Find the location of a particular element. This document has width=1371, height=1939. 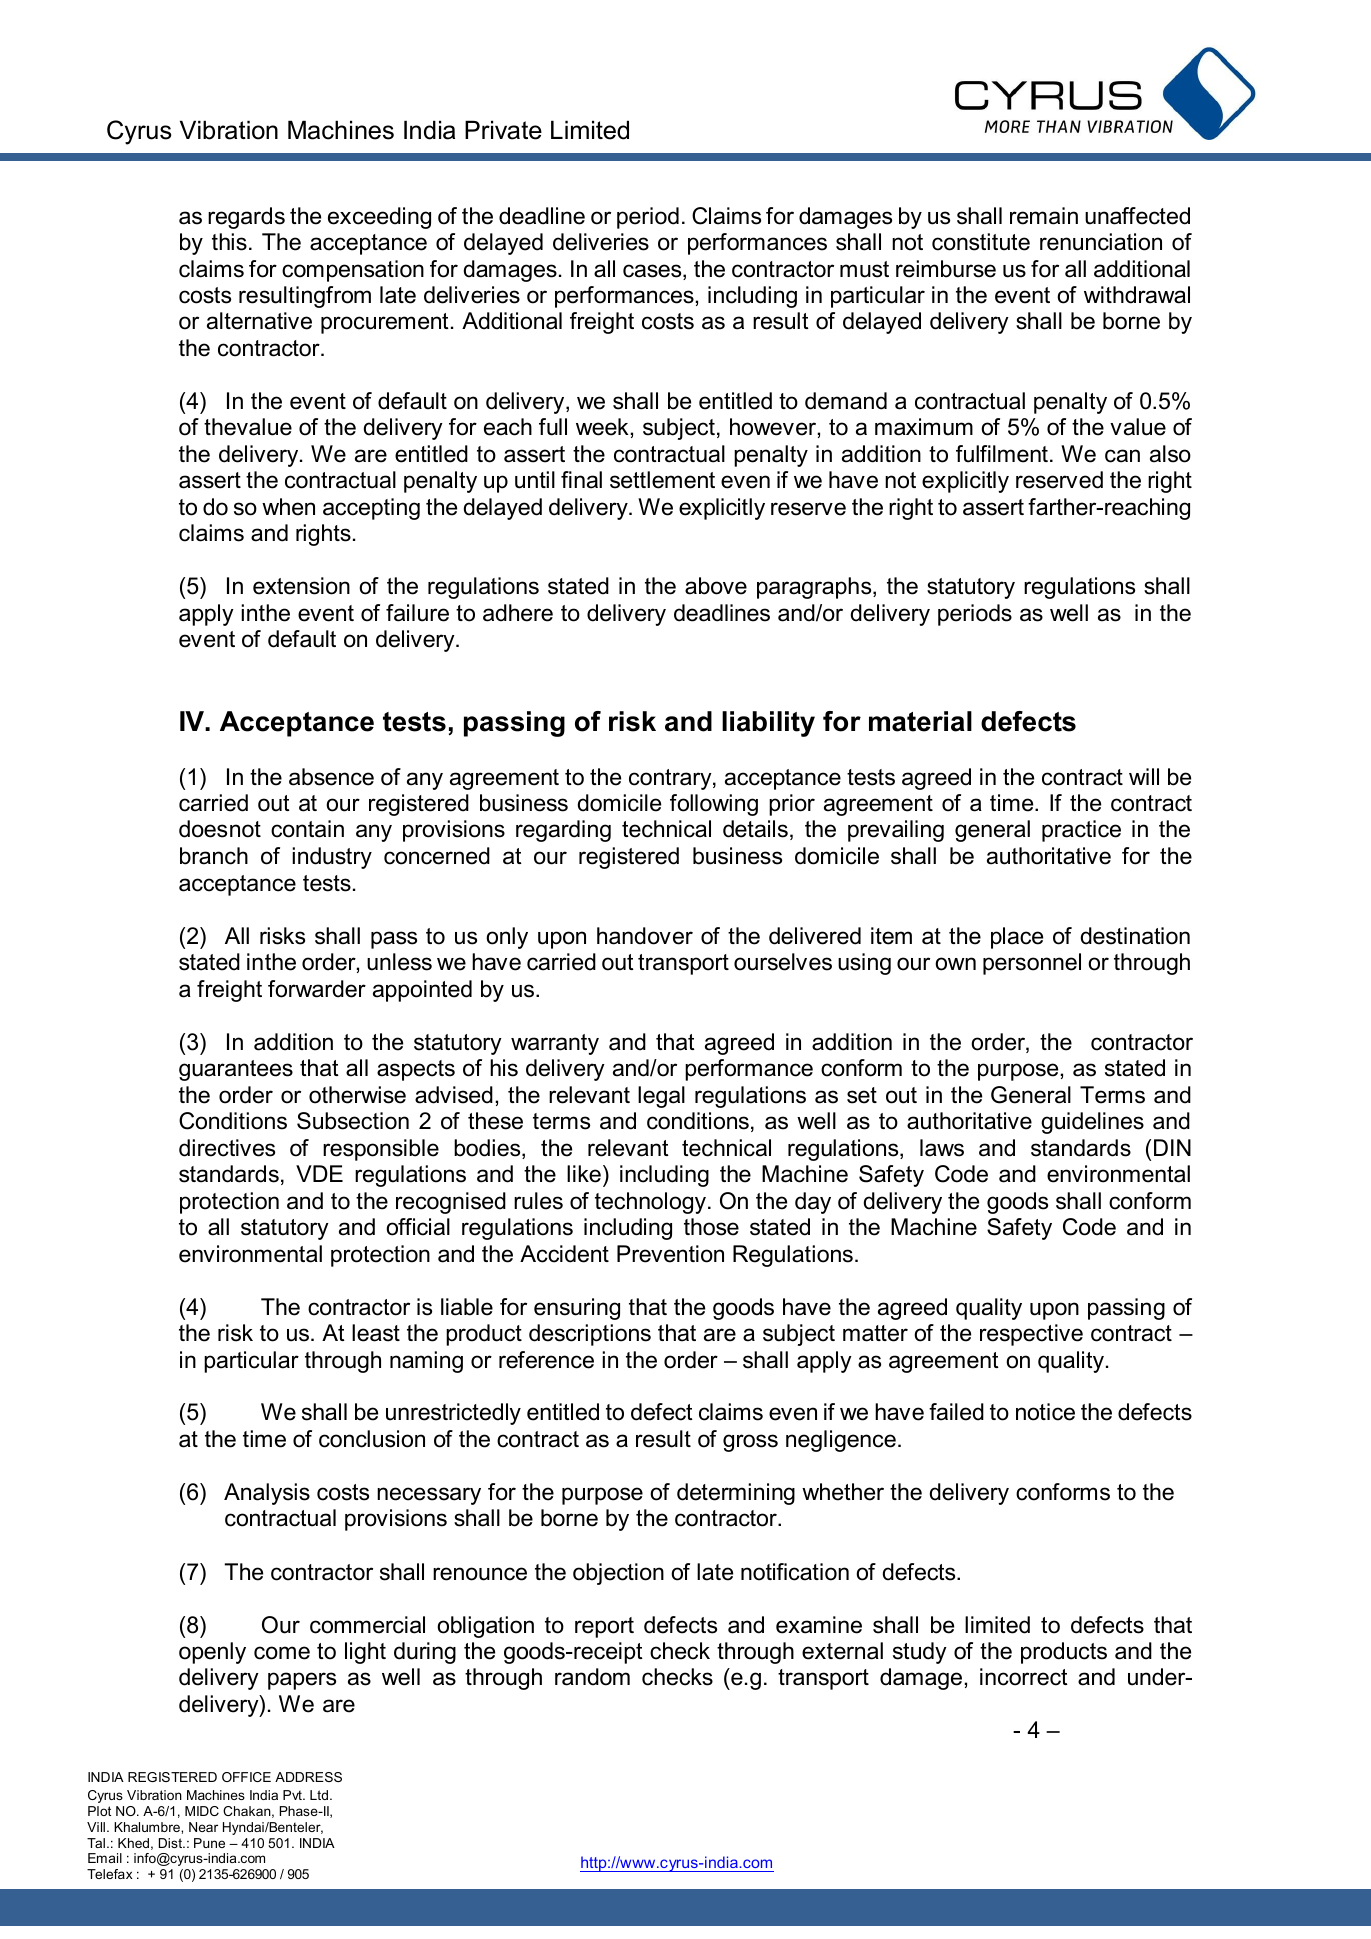

following is located at coordinates (714, 805).
